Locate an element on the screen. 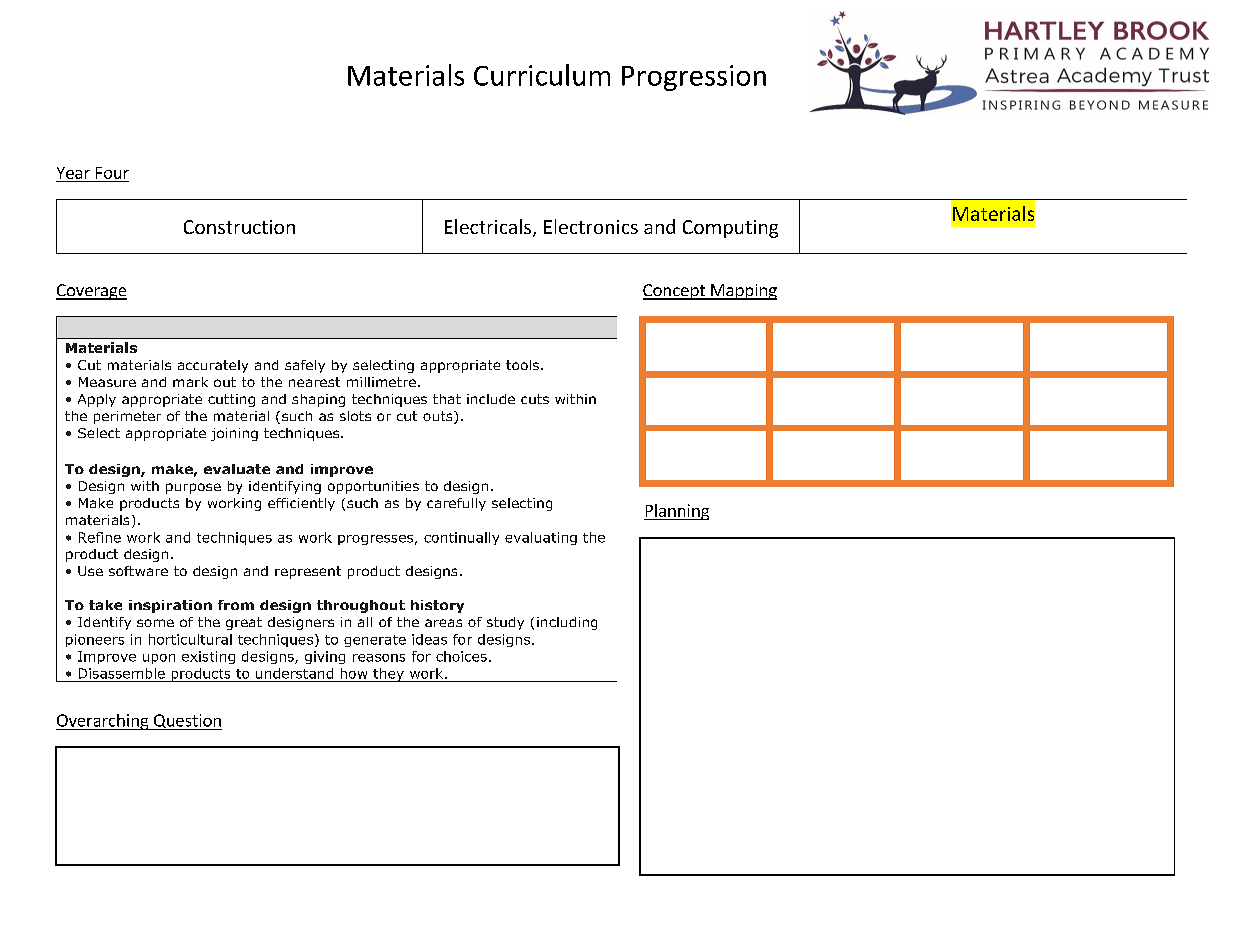  Question is located at coordinates (187, 722).
